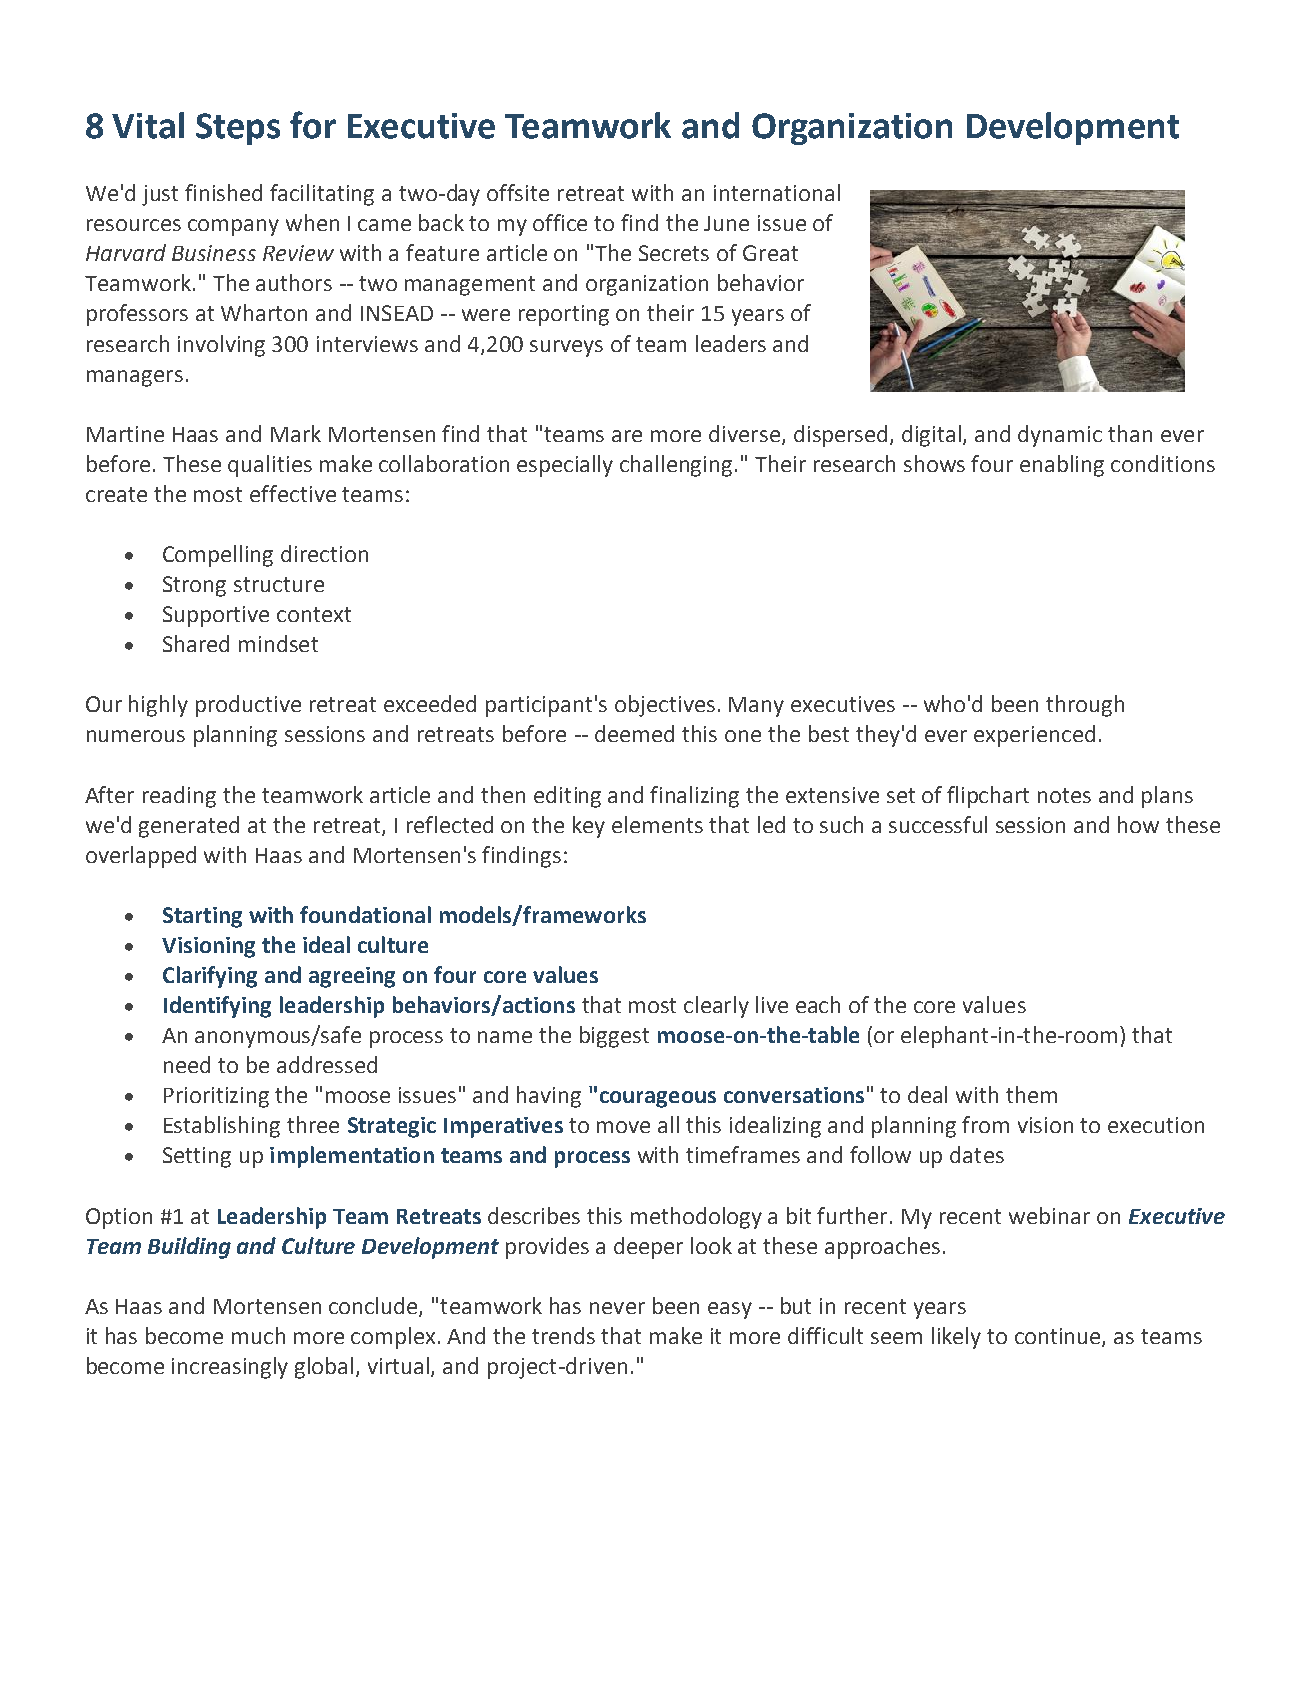 The width and height of the screenshot is (1311, 1697). What do you see at coordinates (676, 466) in the screenshot?
I see `challenging` at bounding box center [676, 466].
